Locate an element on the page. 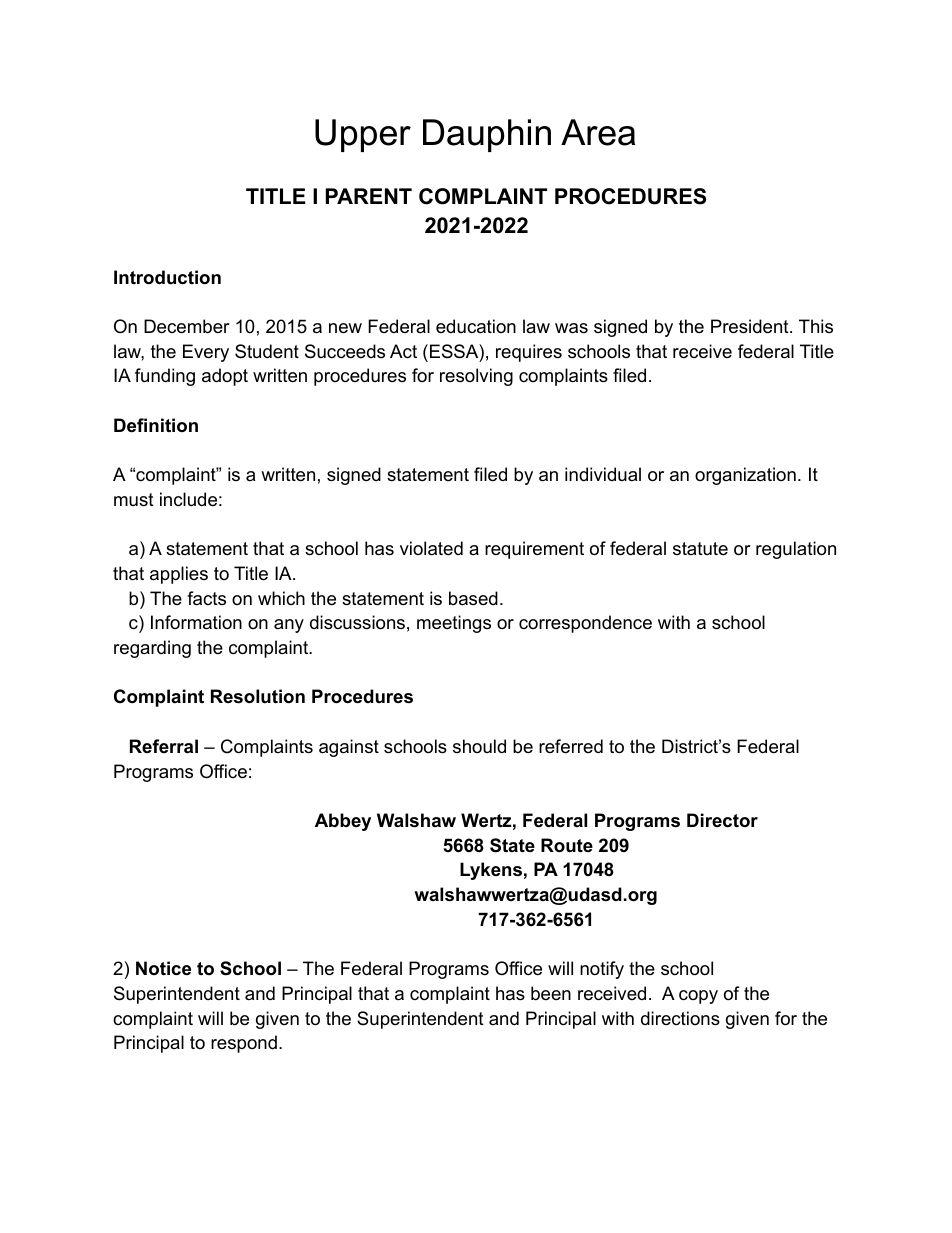 Image resolution: width=952 pixels, height=1233 pixels. Notice is located at coordinates (163, 968).
